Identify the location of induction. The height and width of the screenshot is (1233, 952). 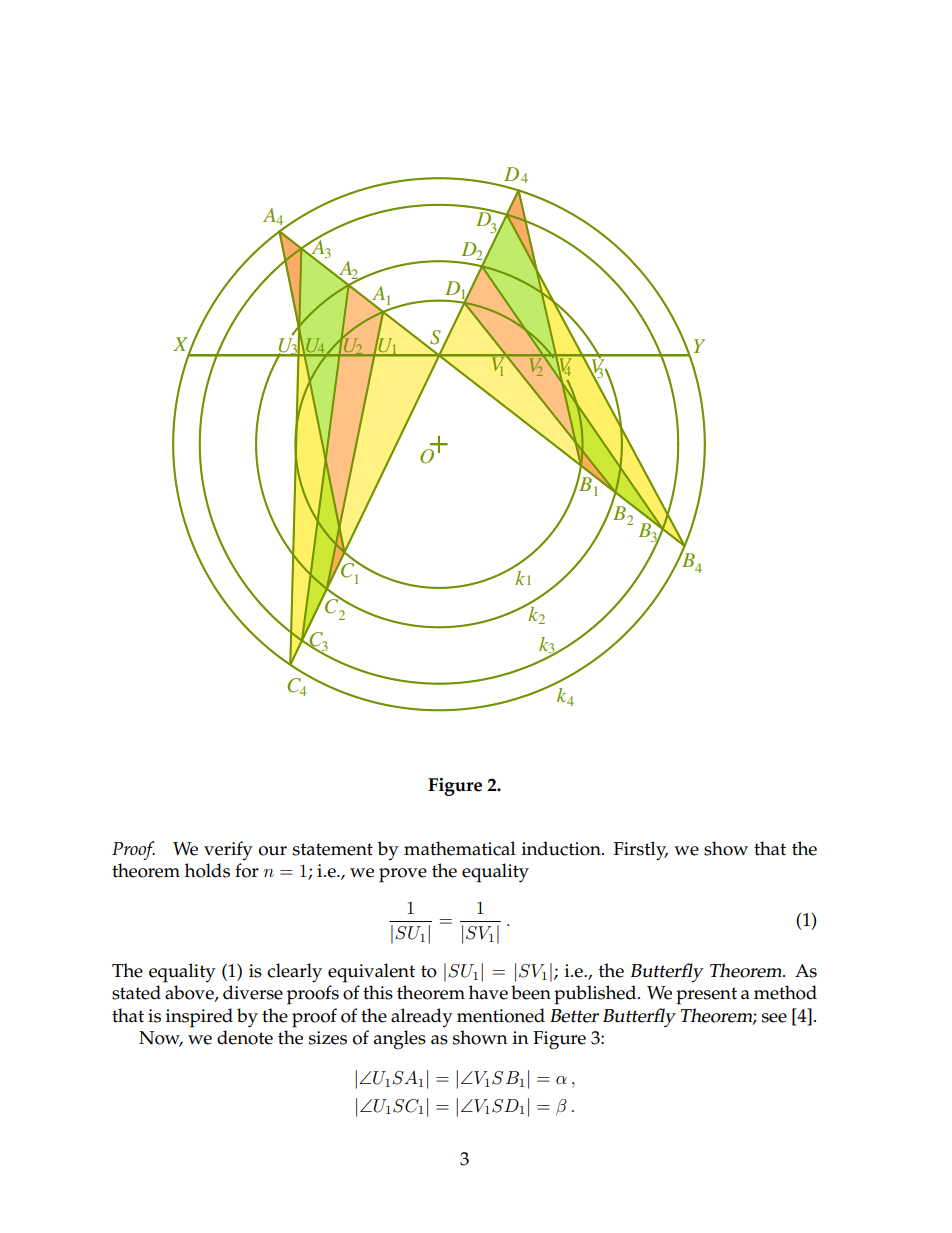
(562, 848).
